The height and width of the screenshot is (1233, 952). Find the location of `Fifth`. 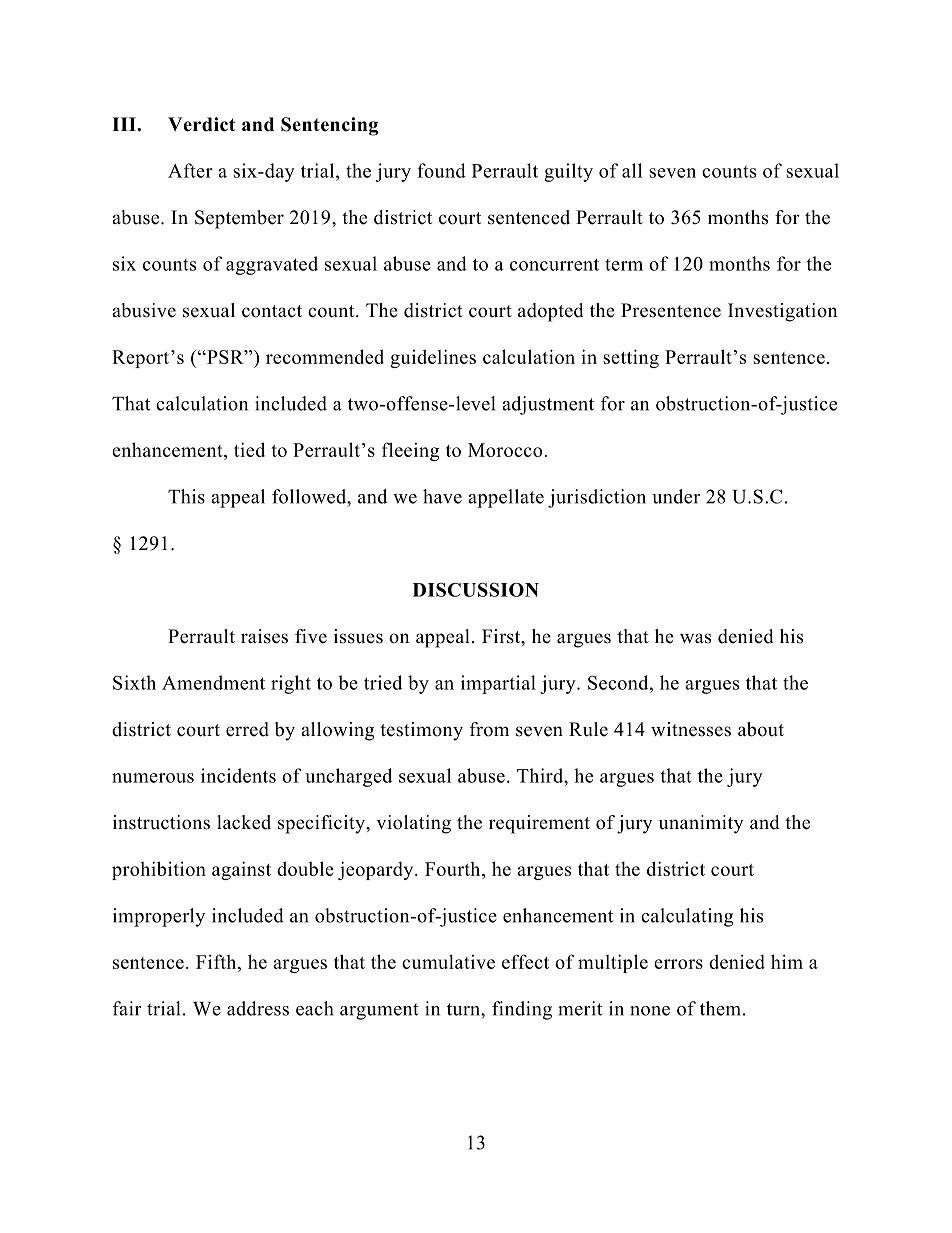

Fifth is located at coordinates (217, 961).
